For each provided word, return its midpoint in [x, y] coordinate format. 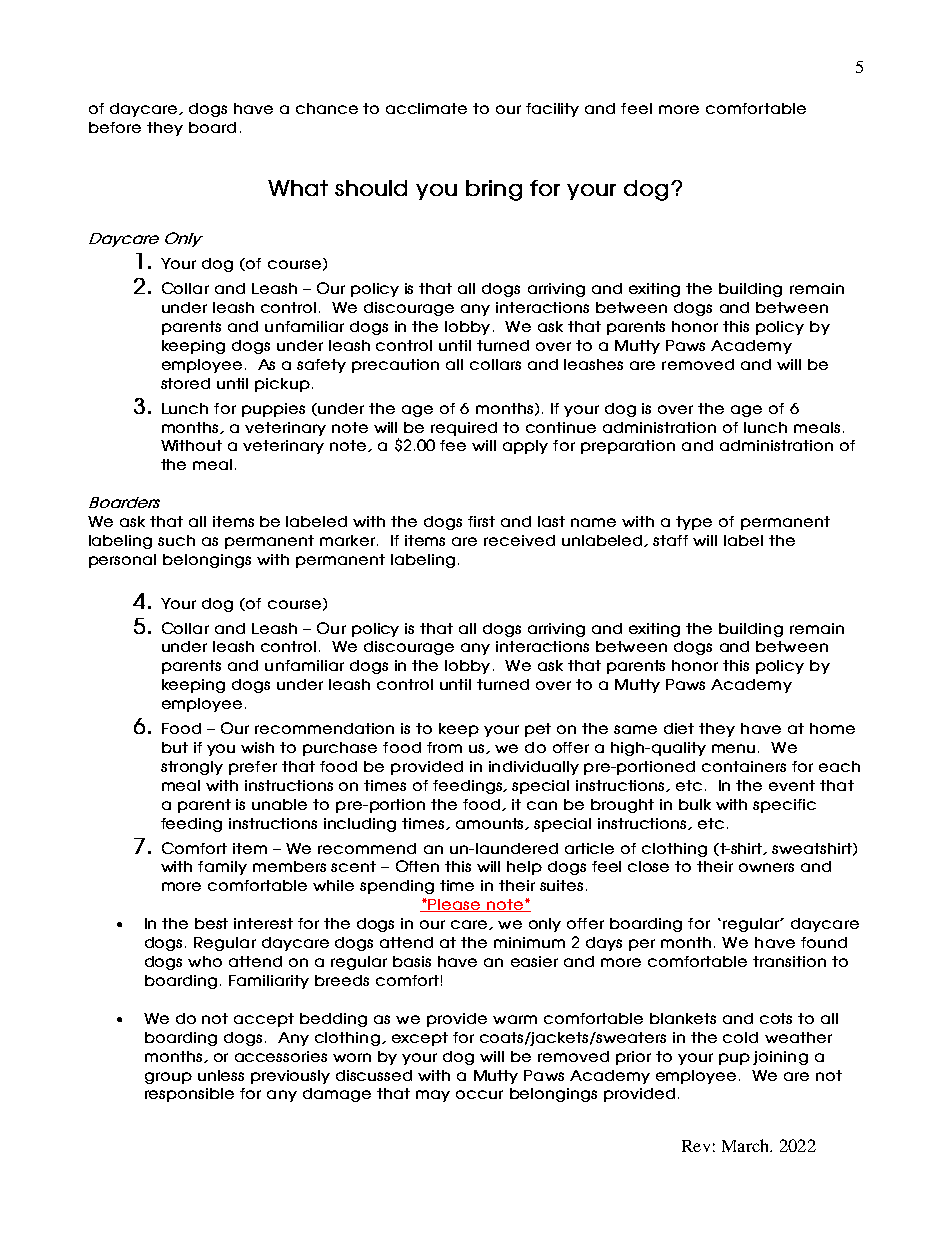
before [115, 127]
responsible [189, 1095]
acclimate [426, 108]
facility [552, 110]
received [519, 540]
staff [670, 540]
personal [122, 561]
